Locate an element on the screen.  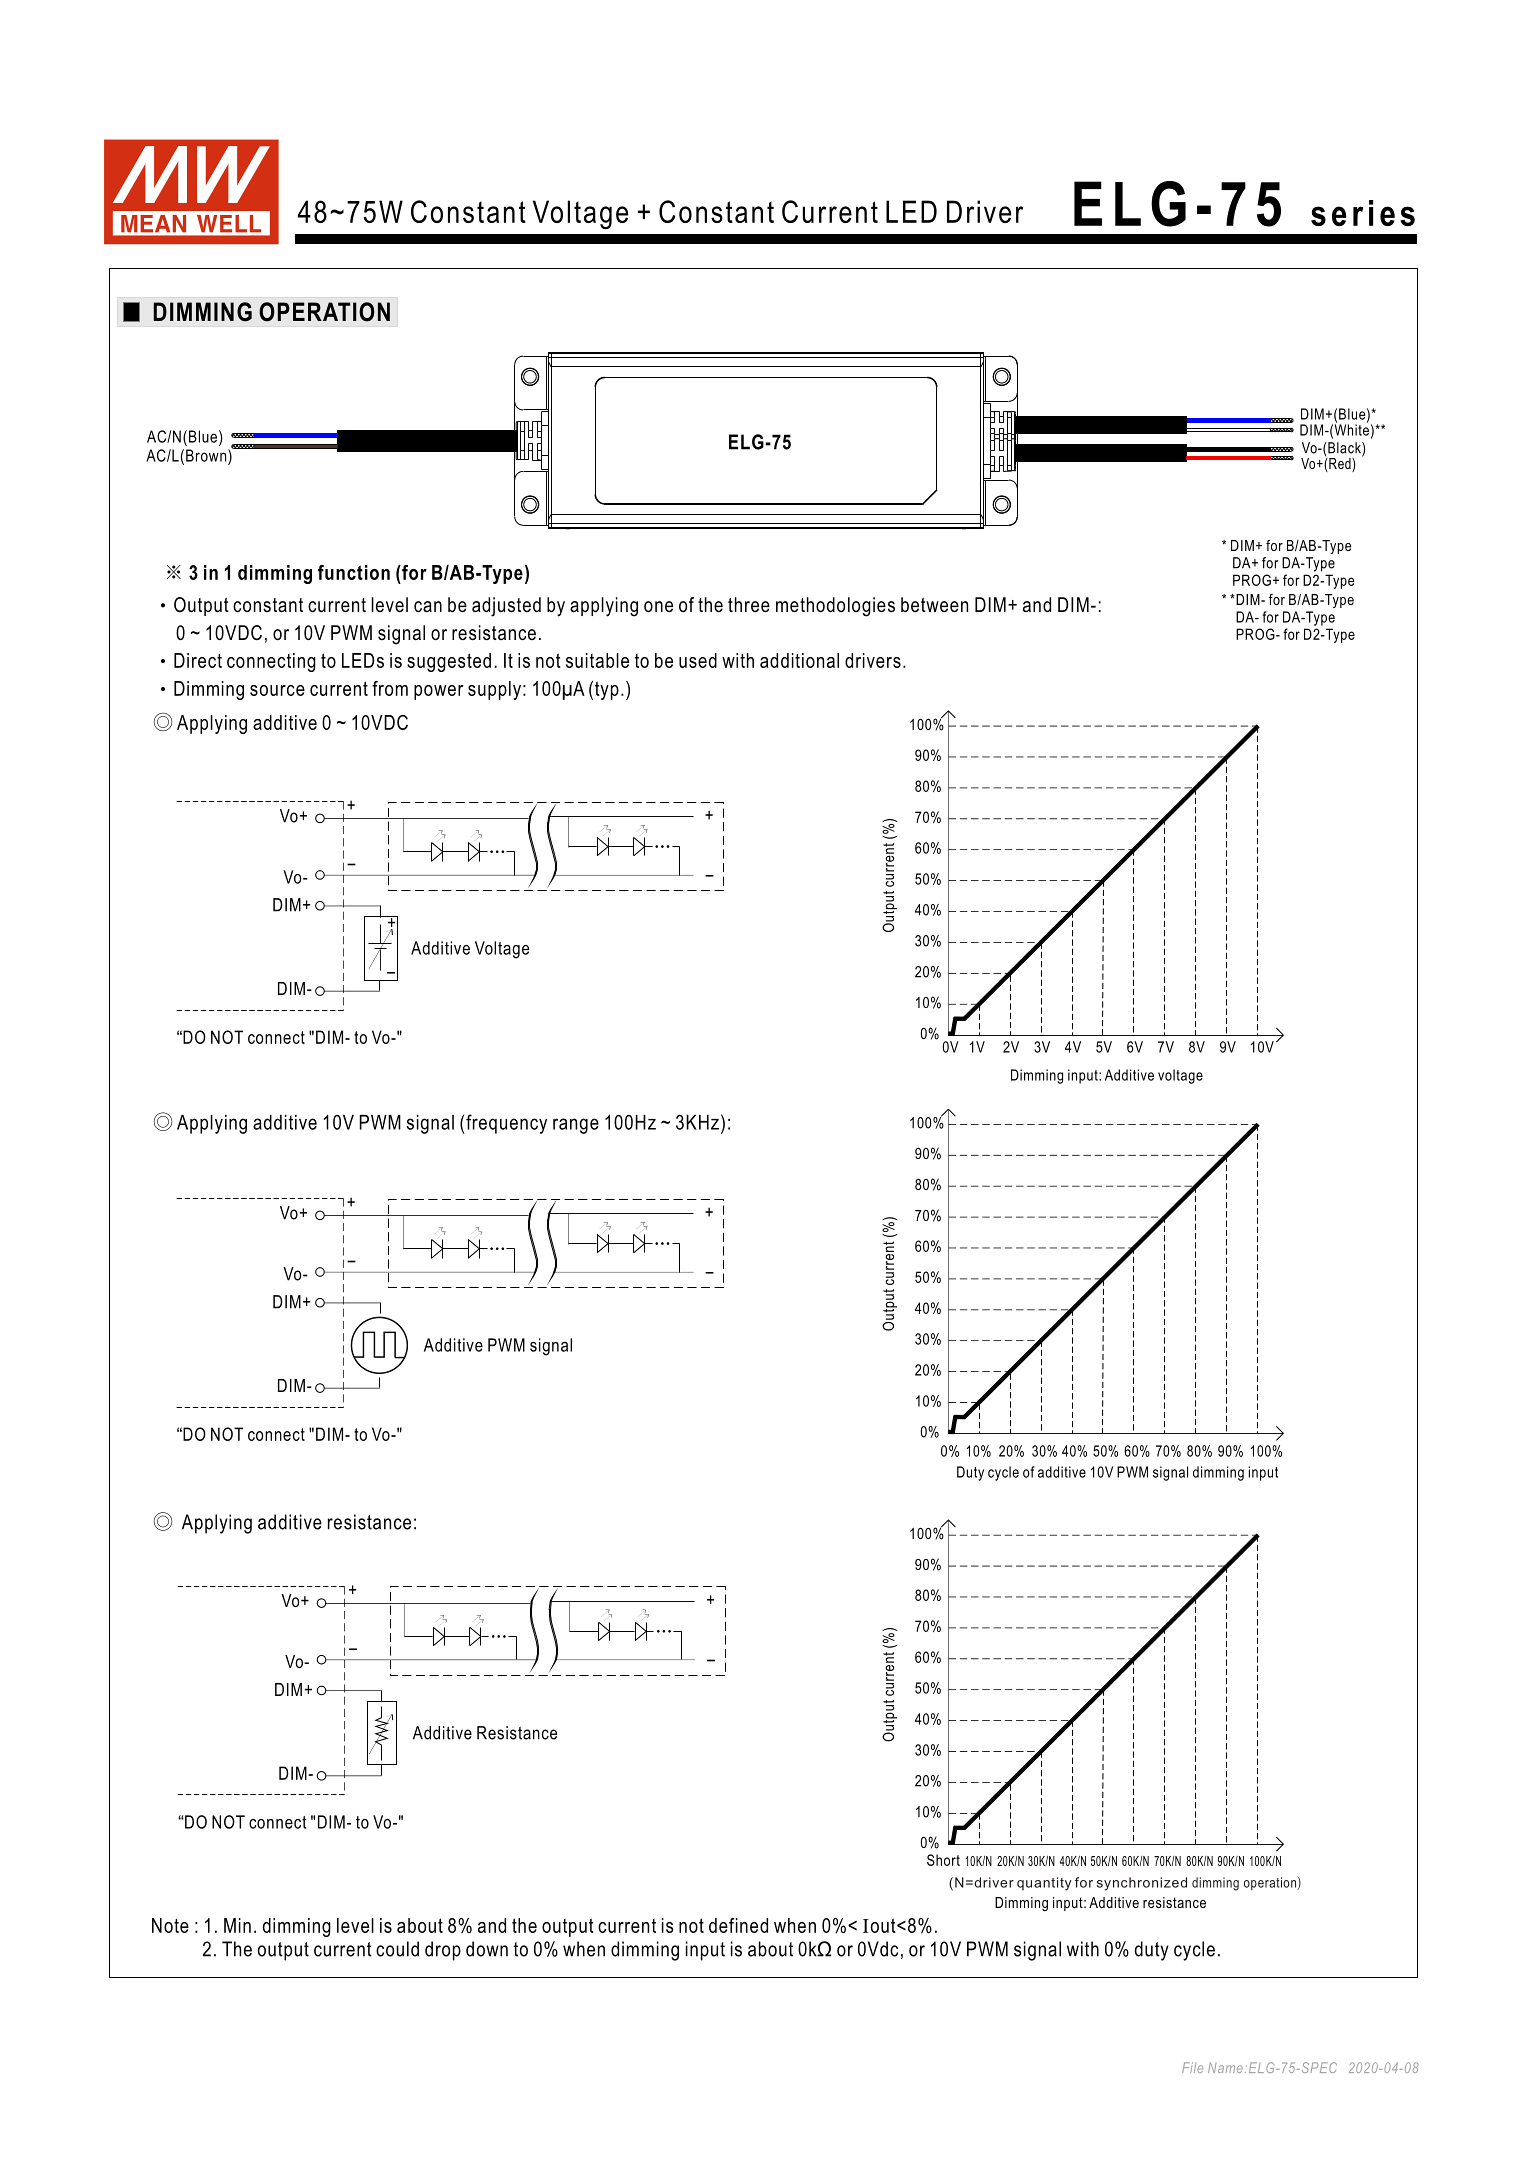
range is located at coordinates (576, 1126).
